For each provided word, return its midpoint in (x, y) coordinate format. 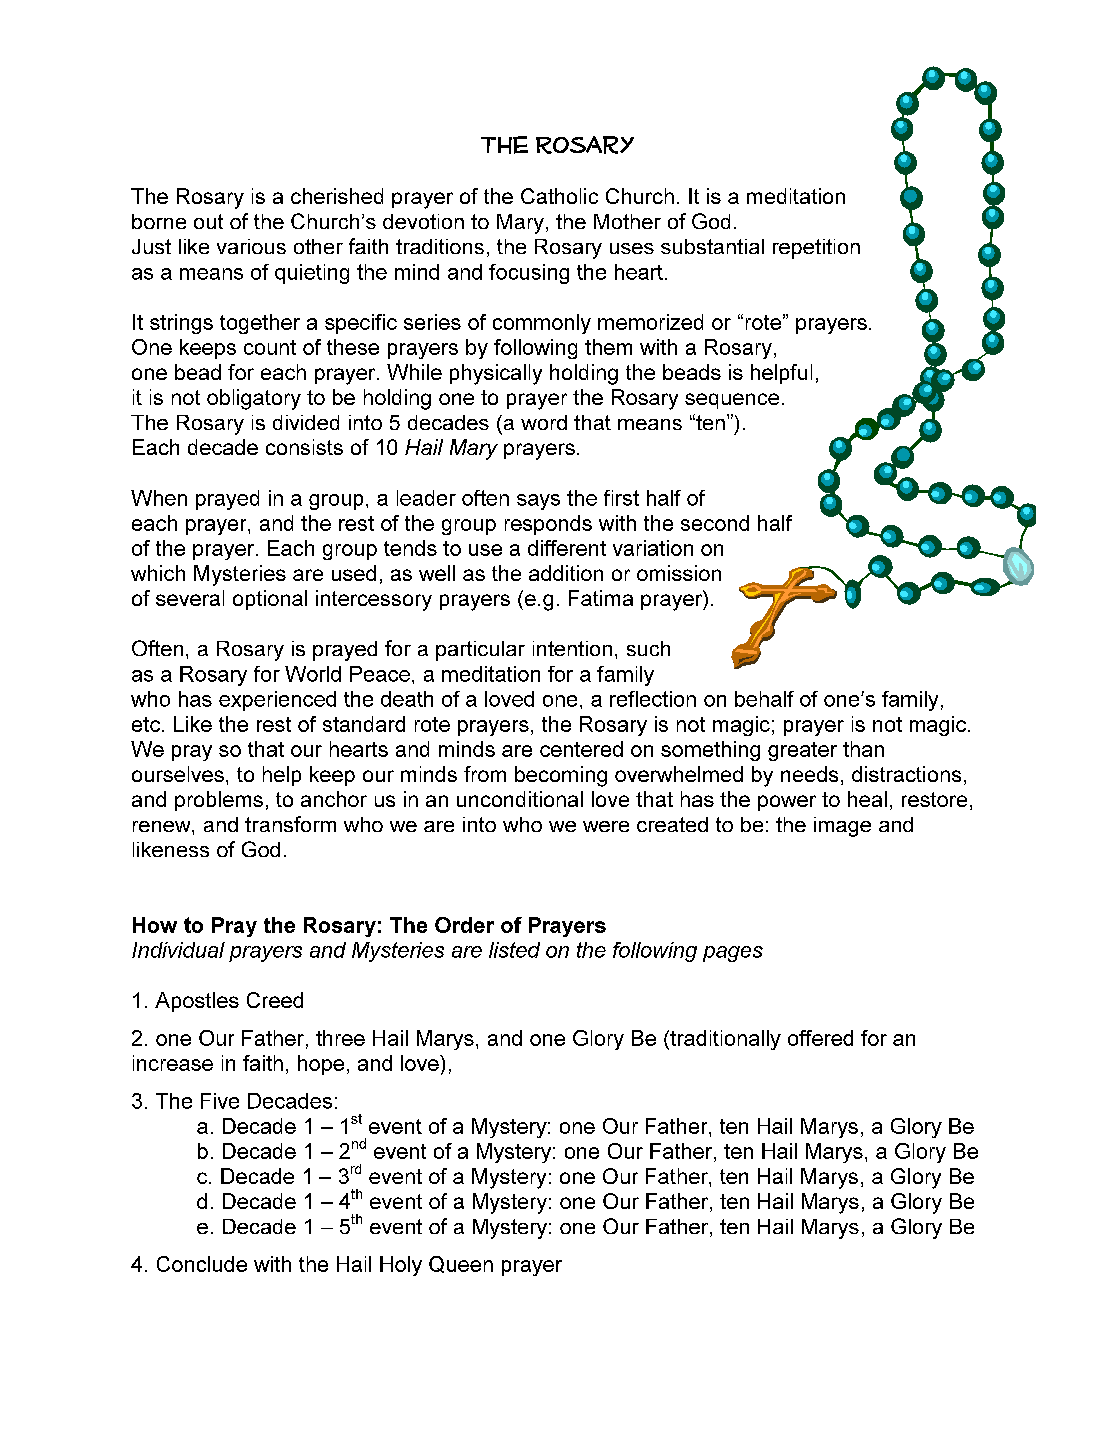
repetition (816, 249)
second (715, 523)
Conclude (202, 1264)
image (842, 827)
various (251, 246)
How (155, 925)
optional (270, 600)
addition (566, 573)
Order (464, 925)
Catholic (559, 196)
